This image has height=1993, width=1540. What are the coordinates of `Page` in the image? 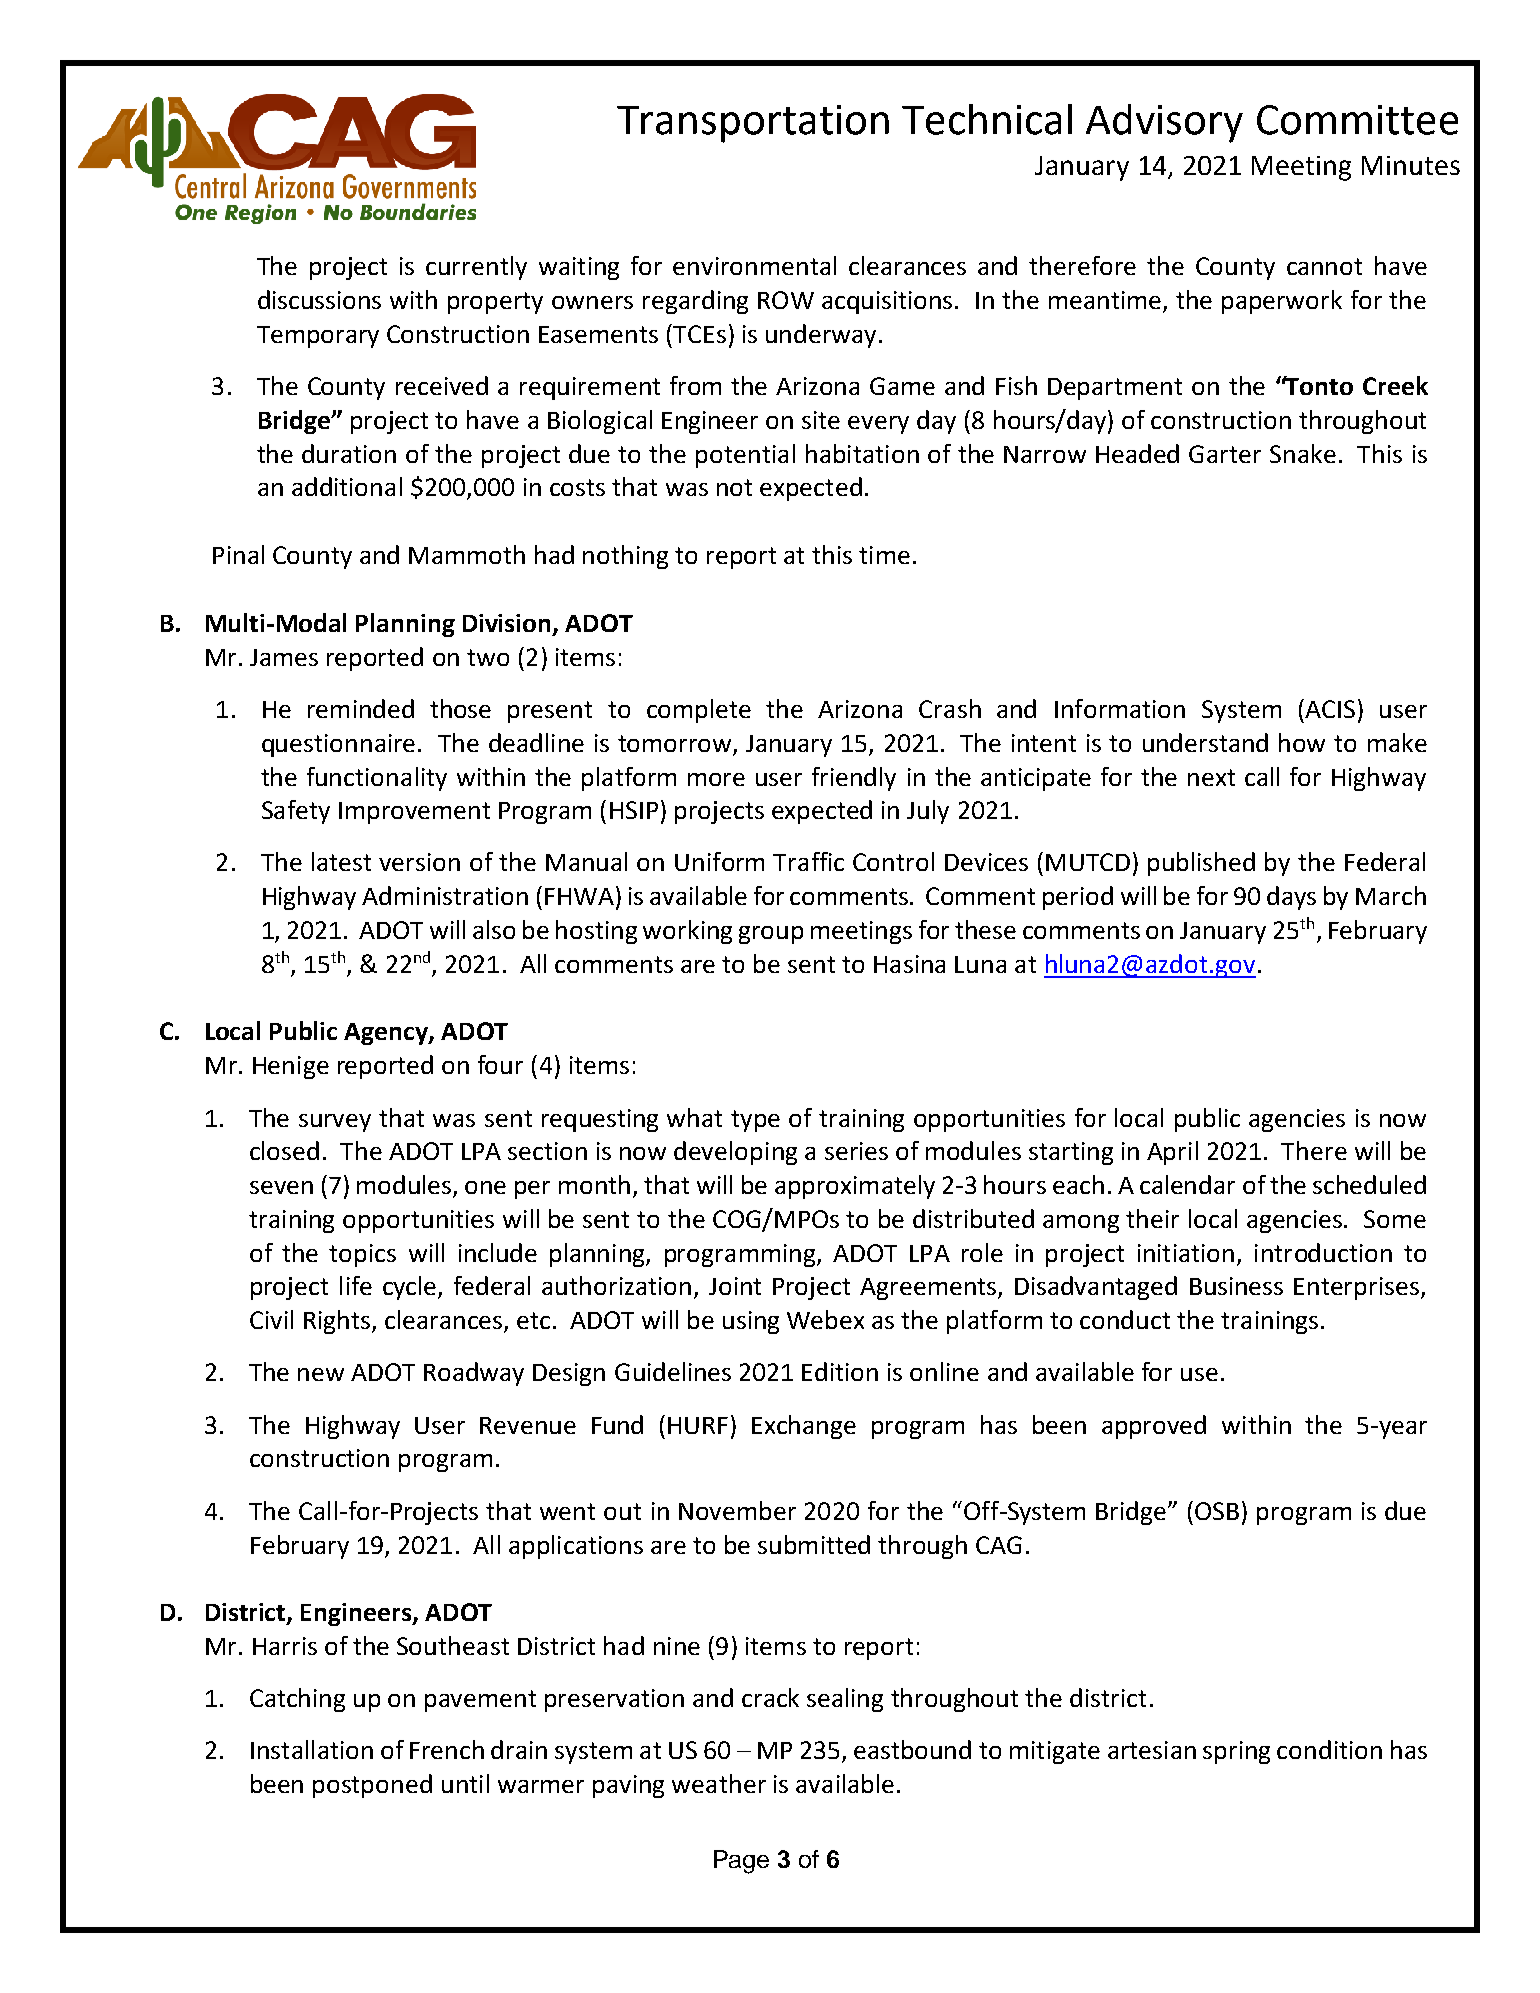 It's located at (741, 1862).
